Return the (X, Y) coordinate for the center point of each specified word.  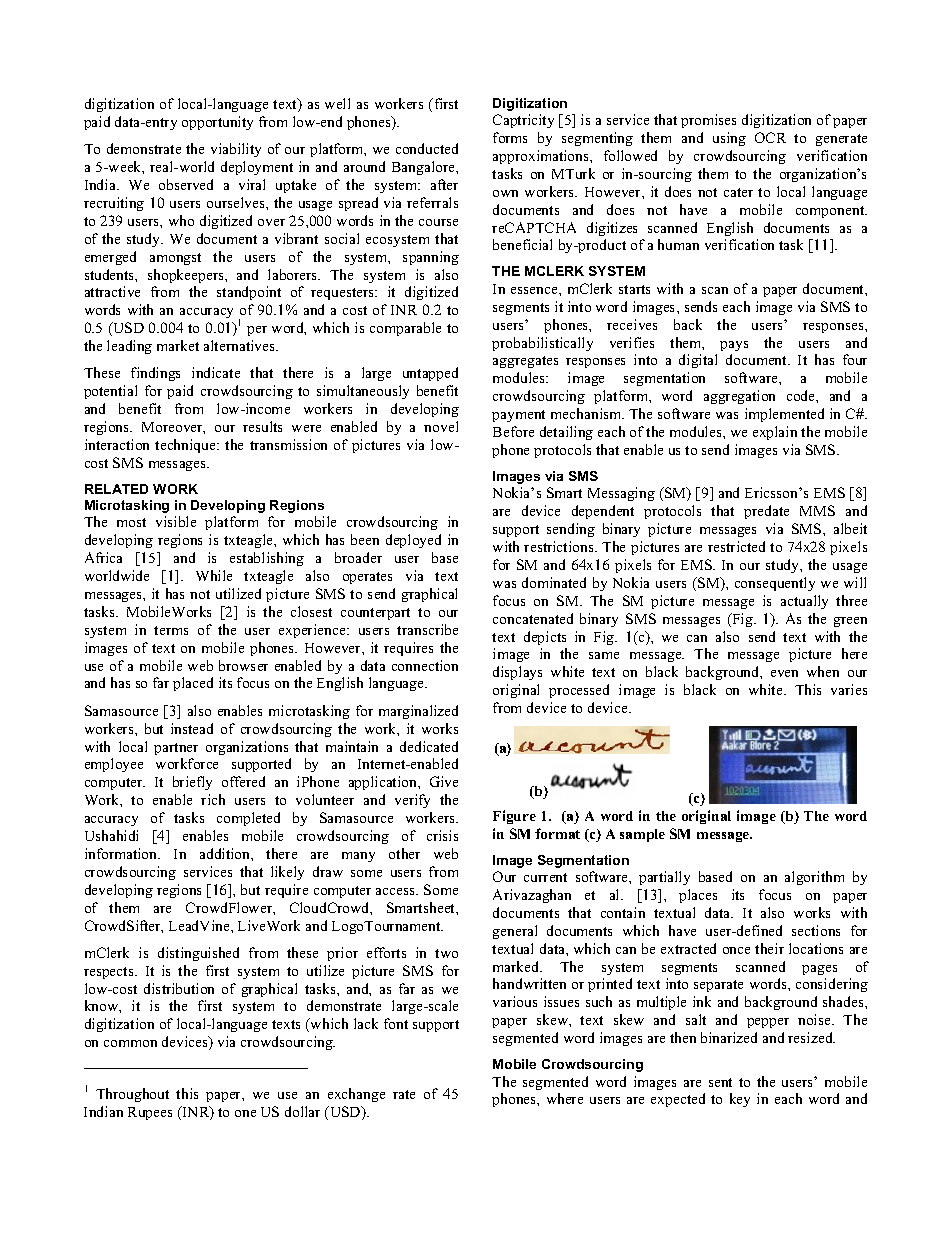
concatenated (533, 618)
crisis (442, 835)
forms (510, 137)
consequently (775, 584)
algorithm (814, 878)
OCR (770, 137)
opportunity (217, 123)
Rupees (150, 1113)
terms (171, 630)
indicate (216, 372)
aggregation (739, 397)
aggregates (525, 362)
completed (248, 819)
